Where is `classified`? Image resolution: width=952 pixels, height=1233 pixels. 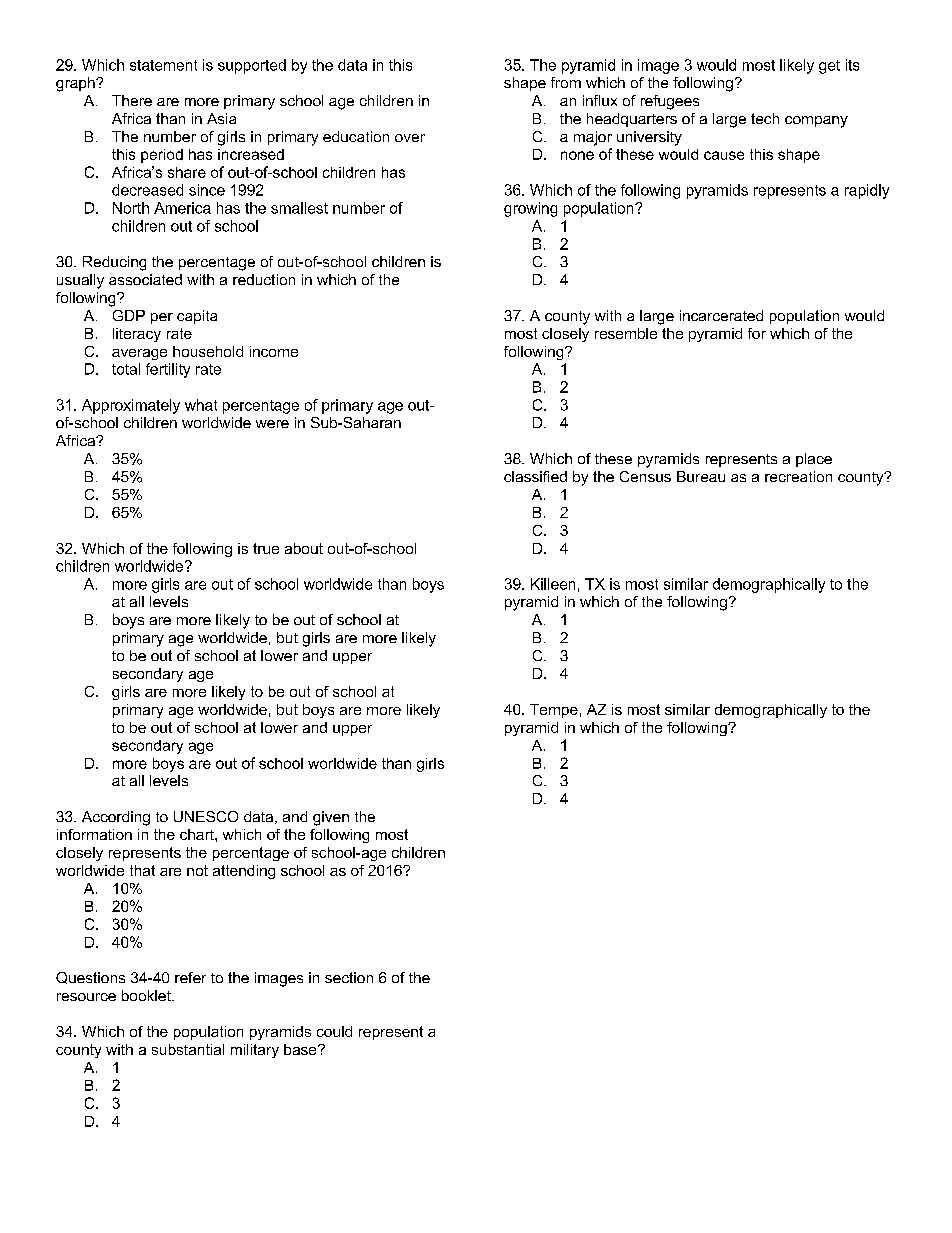 classified is located at coordinates (535, 476).
